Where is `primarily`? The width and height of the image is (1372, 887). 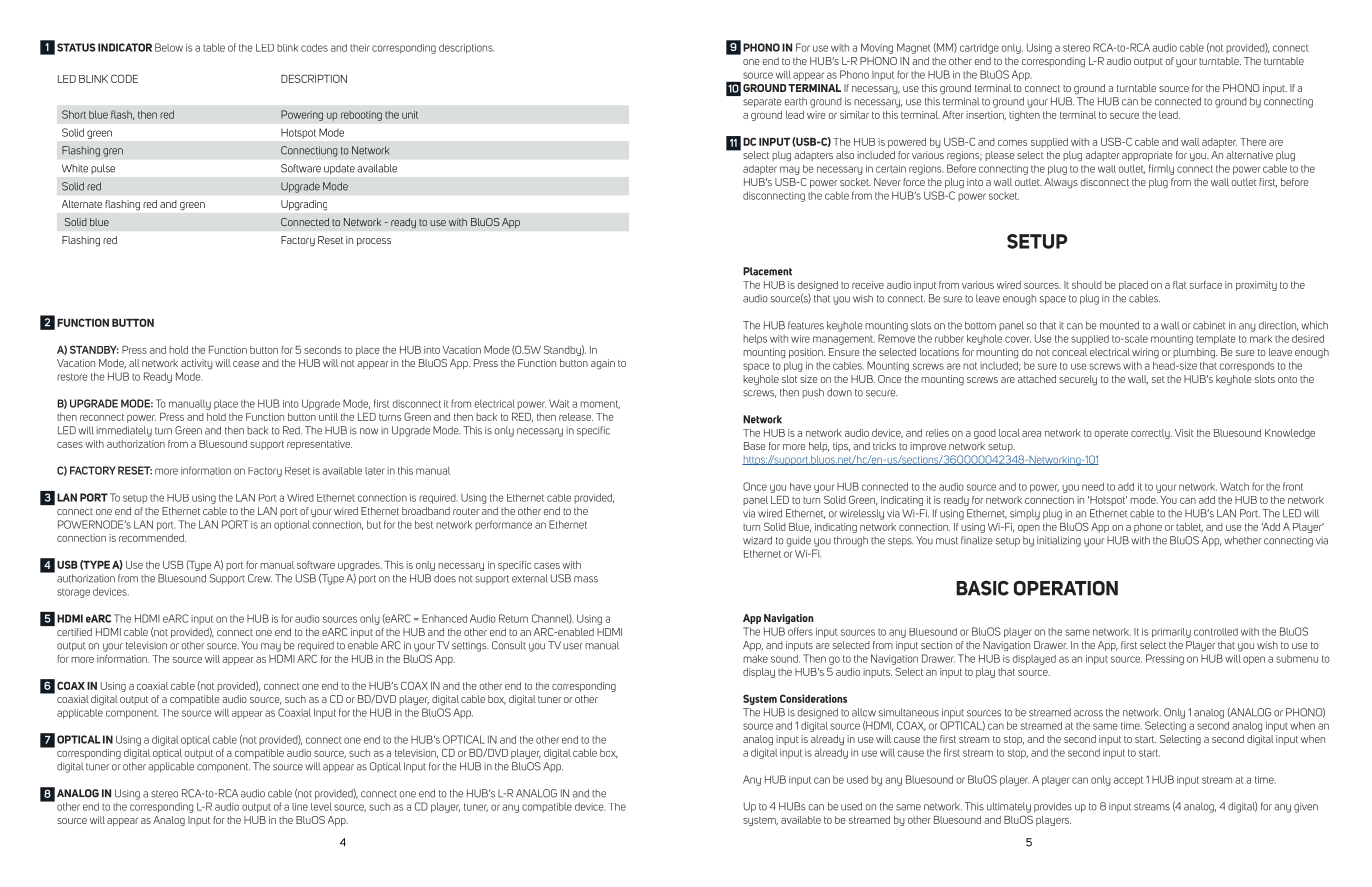
primarily is located at coordinates (1171, 633).
